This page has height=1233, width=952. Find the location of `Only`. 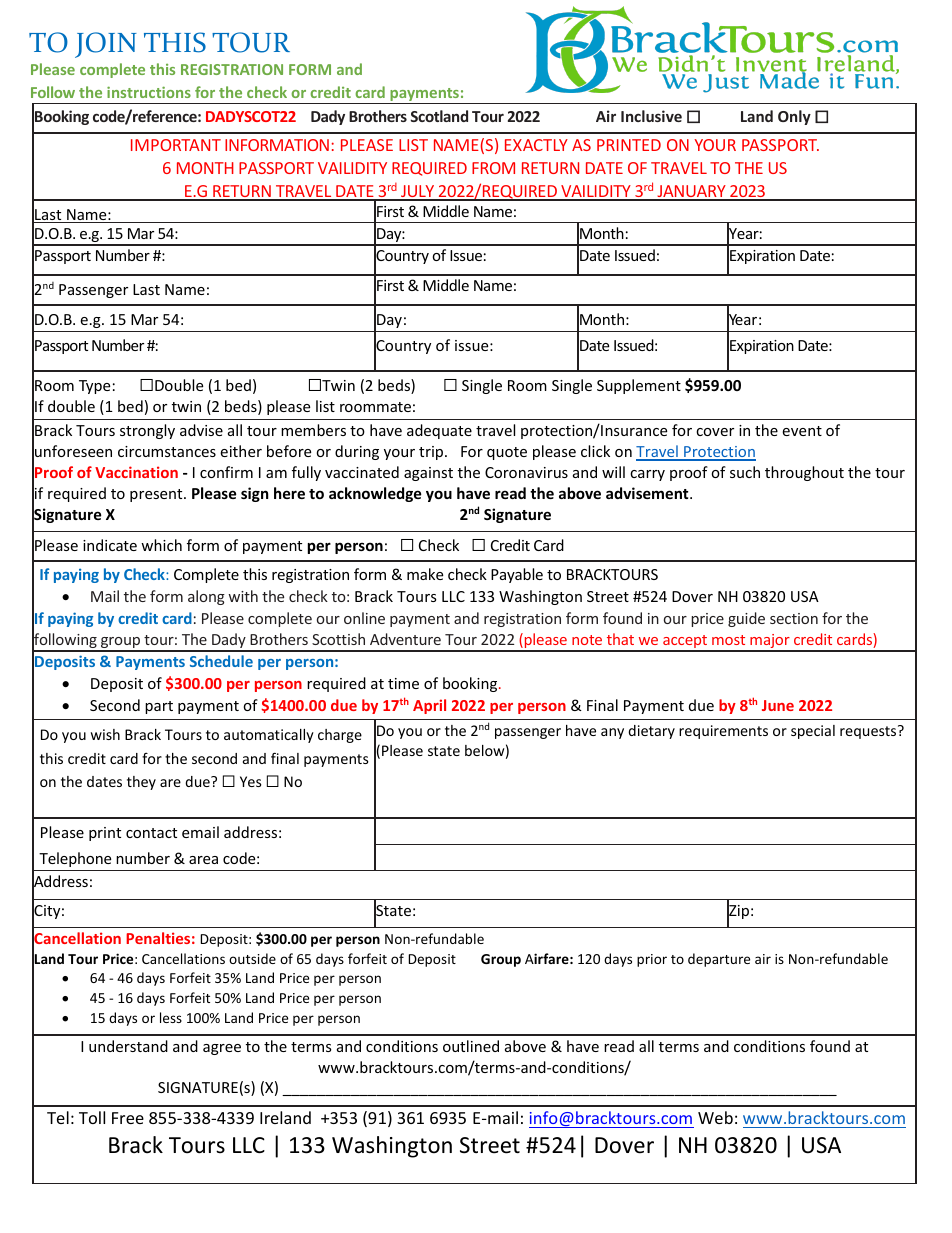

Only is located at coordinates (794, 117).
